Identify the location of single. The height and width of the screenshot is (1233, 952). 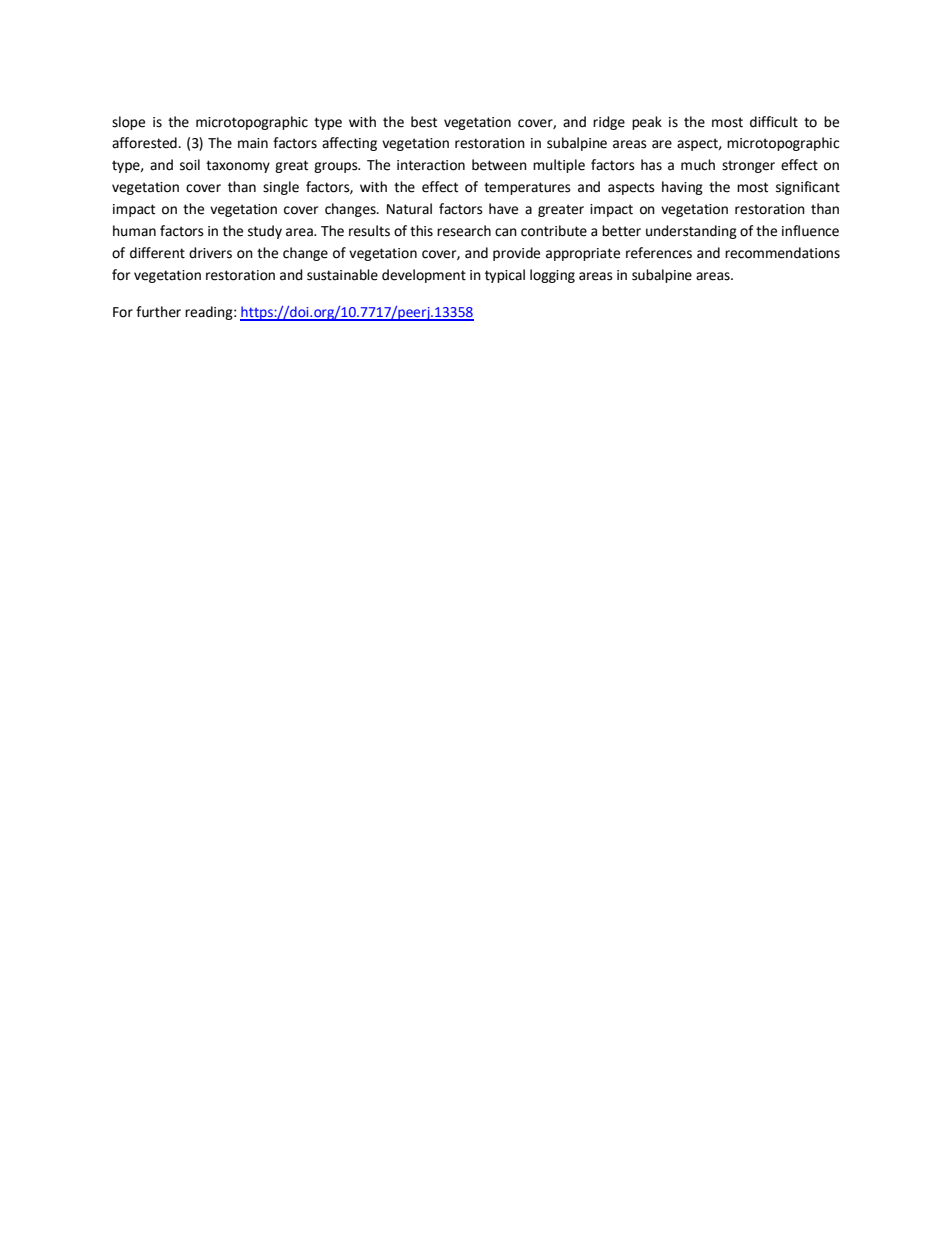
(281, 188).
